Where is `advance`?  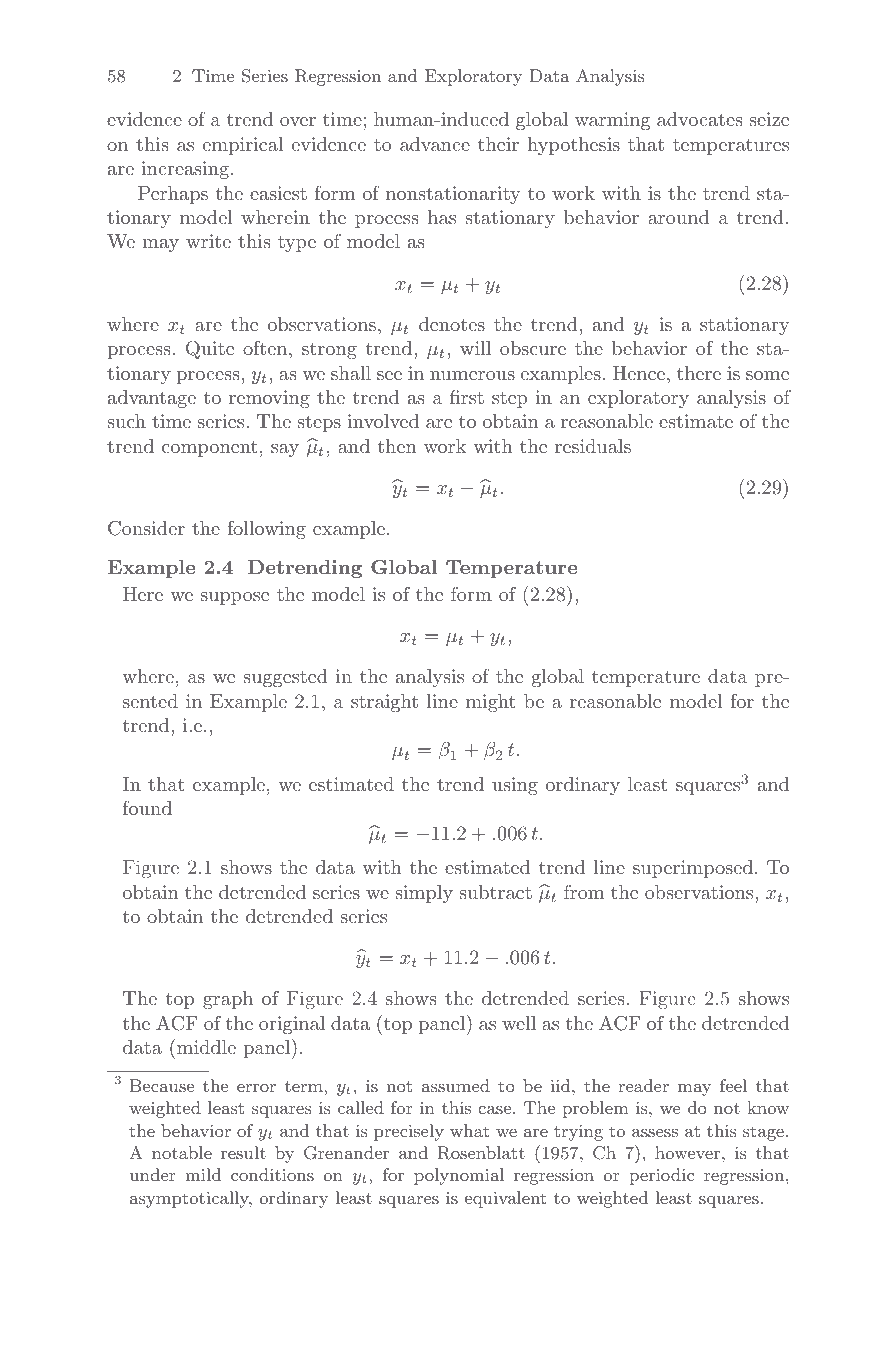
advance is located at coordinates (435, 144).
